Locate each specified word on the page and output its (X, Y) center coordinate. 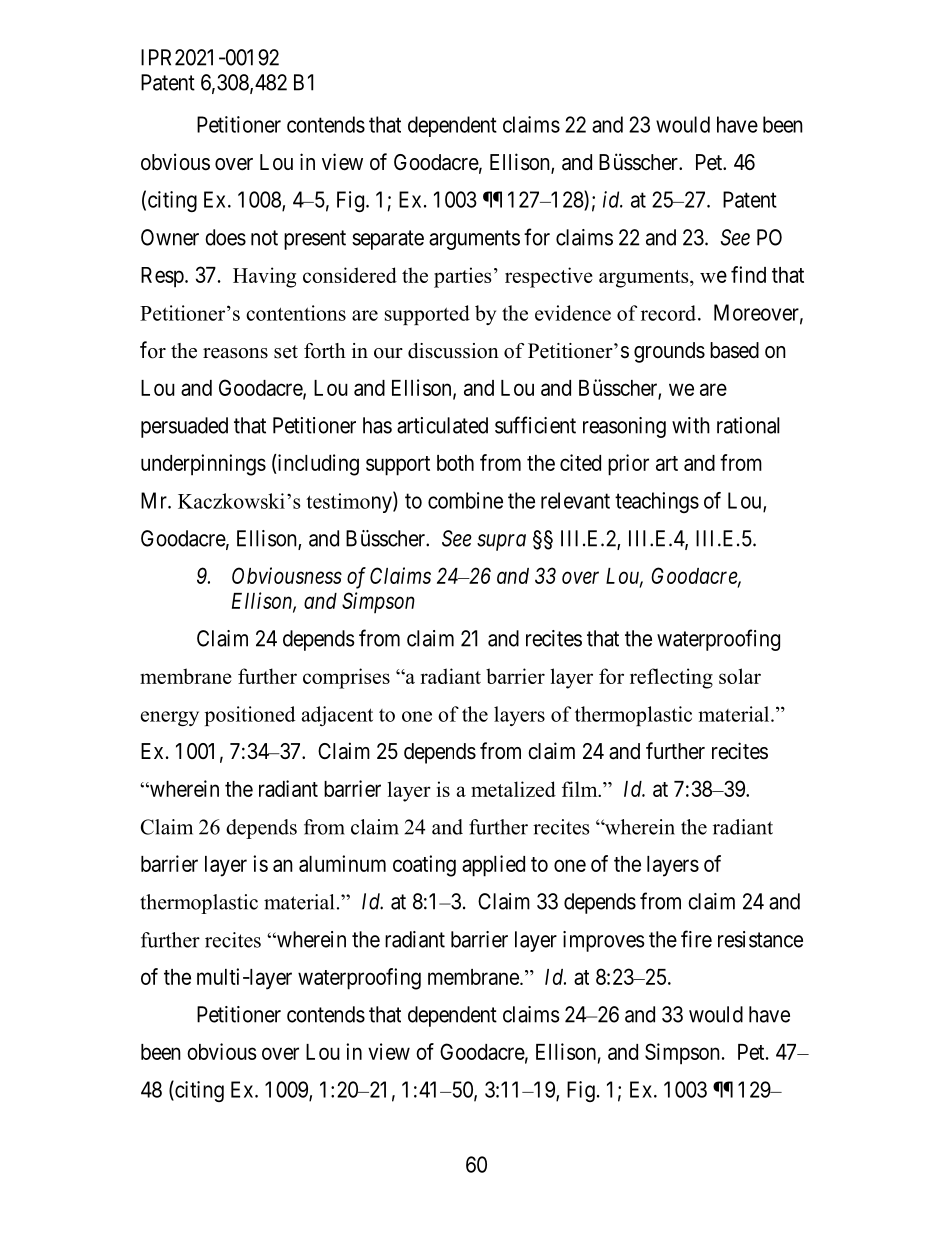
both (455, 463)
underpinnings (203, 465)
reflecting (671, 678)
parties (462, 277)
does (225, 237)
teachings (657, 502)
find (748, 274)
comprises (346, 678)
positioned (250, 716)
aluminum (342, 863)
